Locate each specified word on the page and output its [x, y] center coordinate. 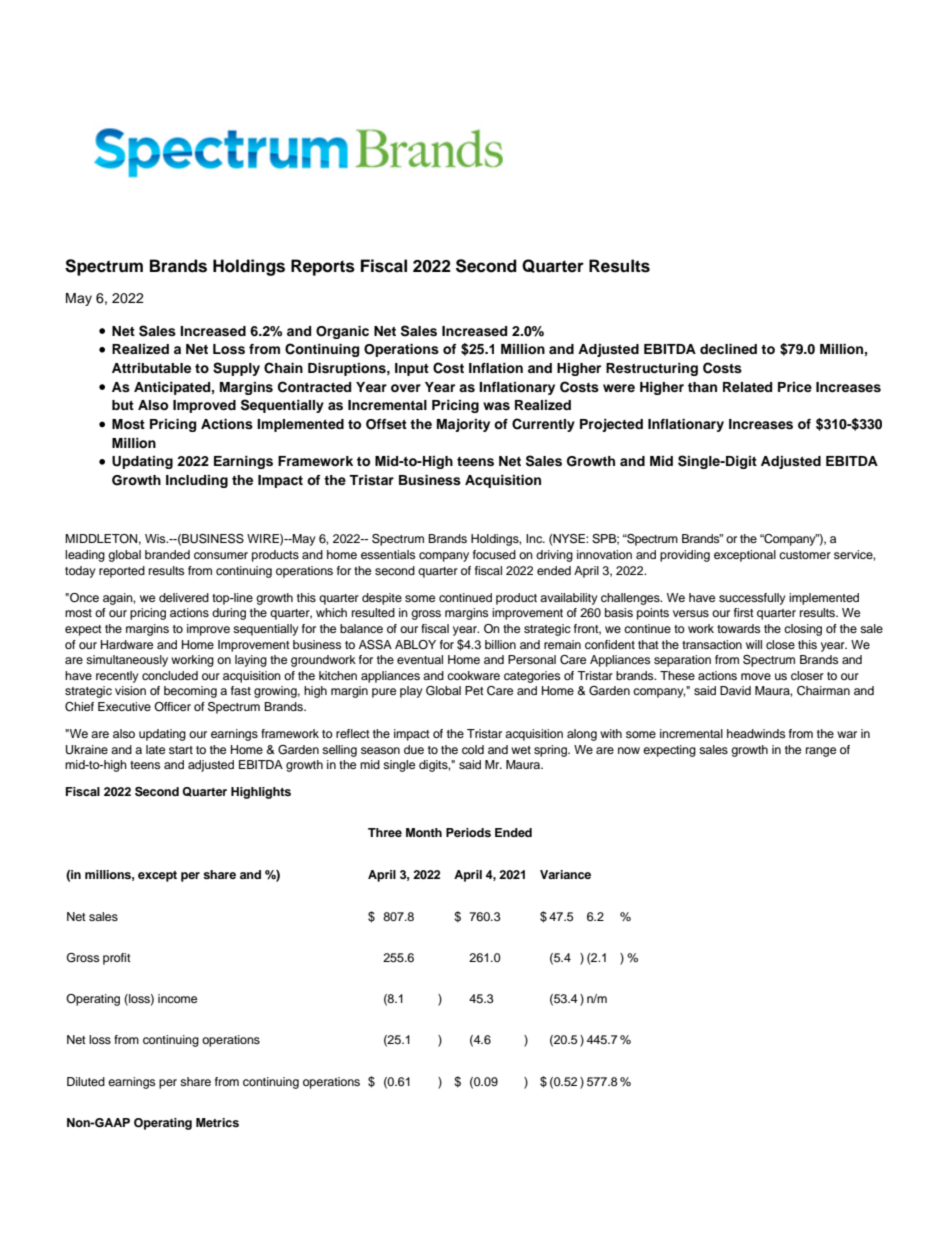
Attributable [151, 368]
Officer [172, 706]
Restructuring [652, 369]
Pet [474, 690]
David [735, 690]
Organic [342, 332]
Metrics [217, 1122]
